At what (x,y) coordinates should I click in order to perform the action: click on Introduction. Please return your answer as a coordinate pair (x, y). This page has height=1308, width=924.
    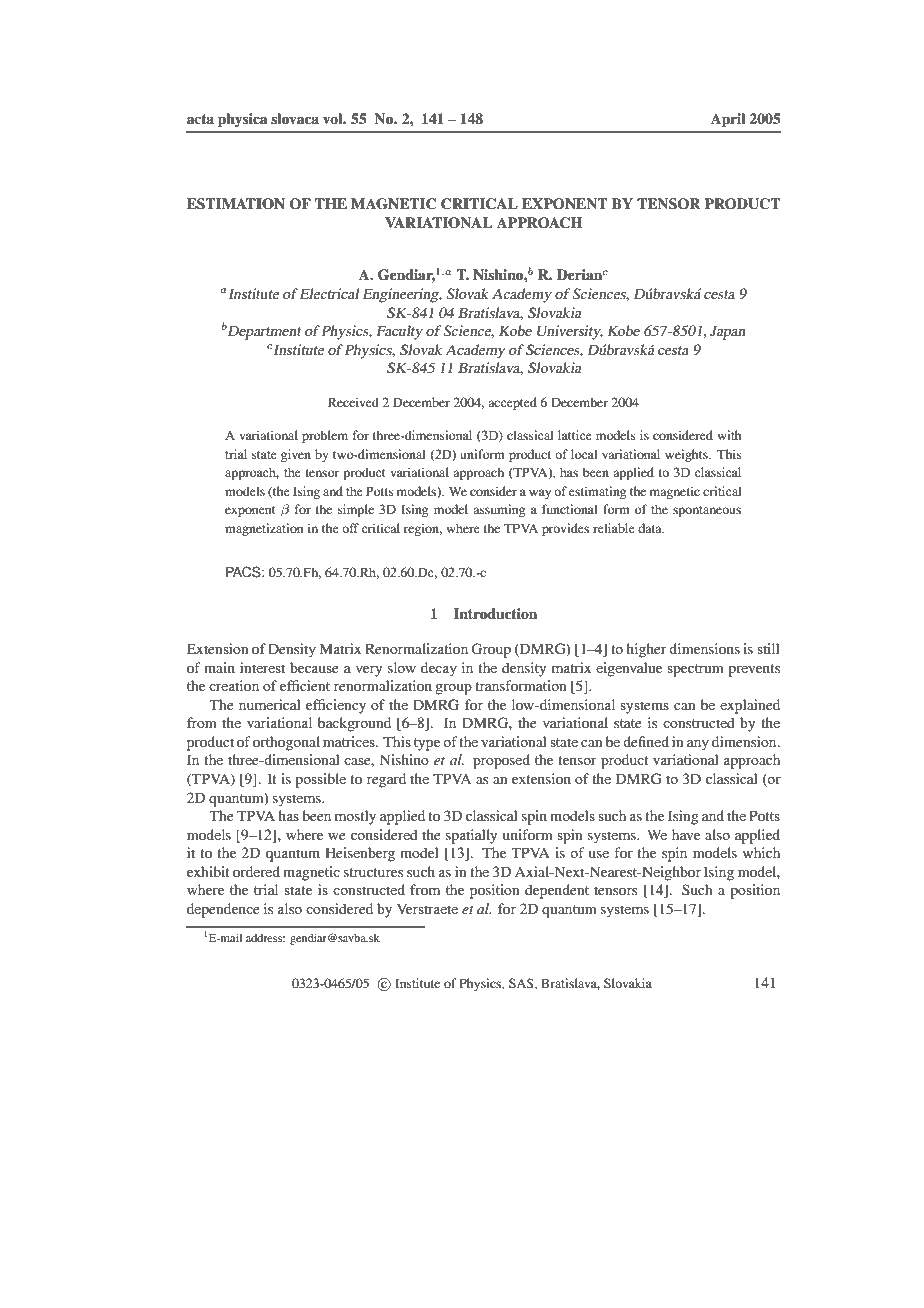
    Looking at the image, I should click on (495, 614).
